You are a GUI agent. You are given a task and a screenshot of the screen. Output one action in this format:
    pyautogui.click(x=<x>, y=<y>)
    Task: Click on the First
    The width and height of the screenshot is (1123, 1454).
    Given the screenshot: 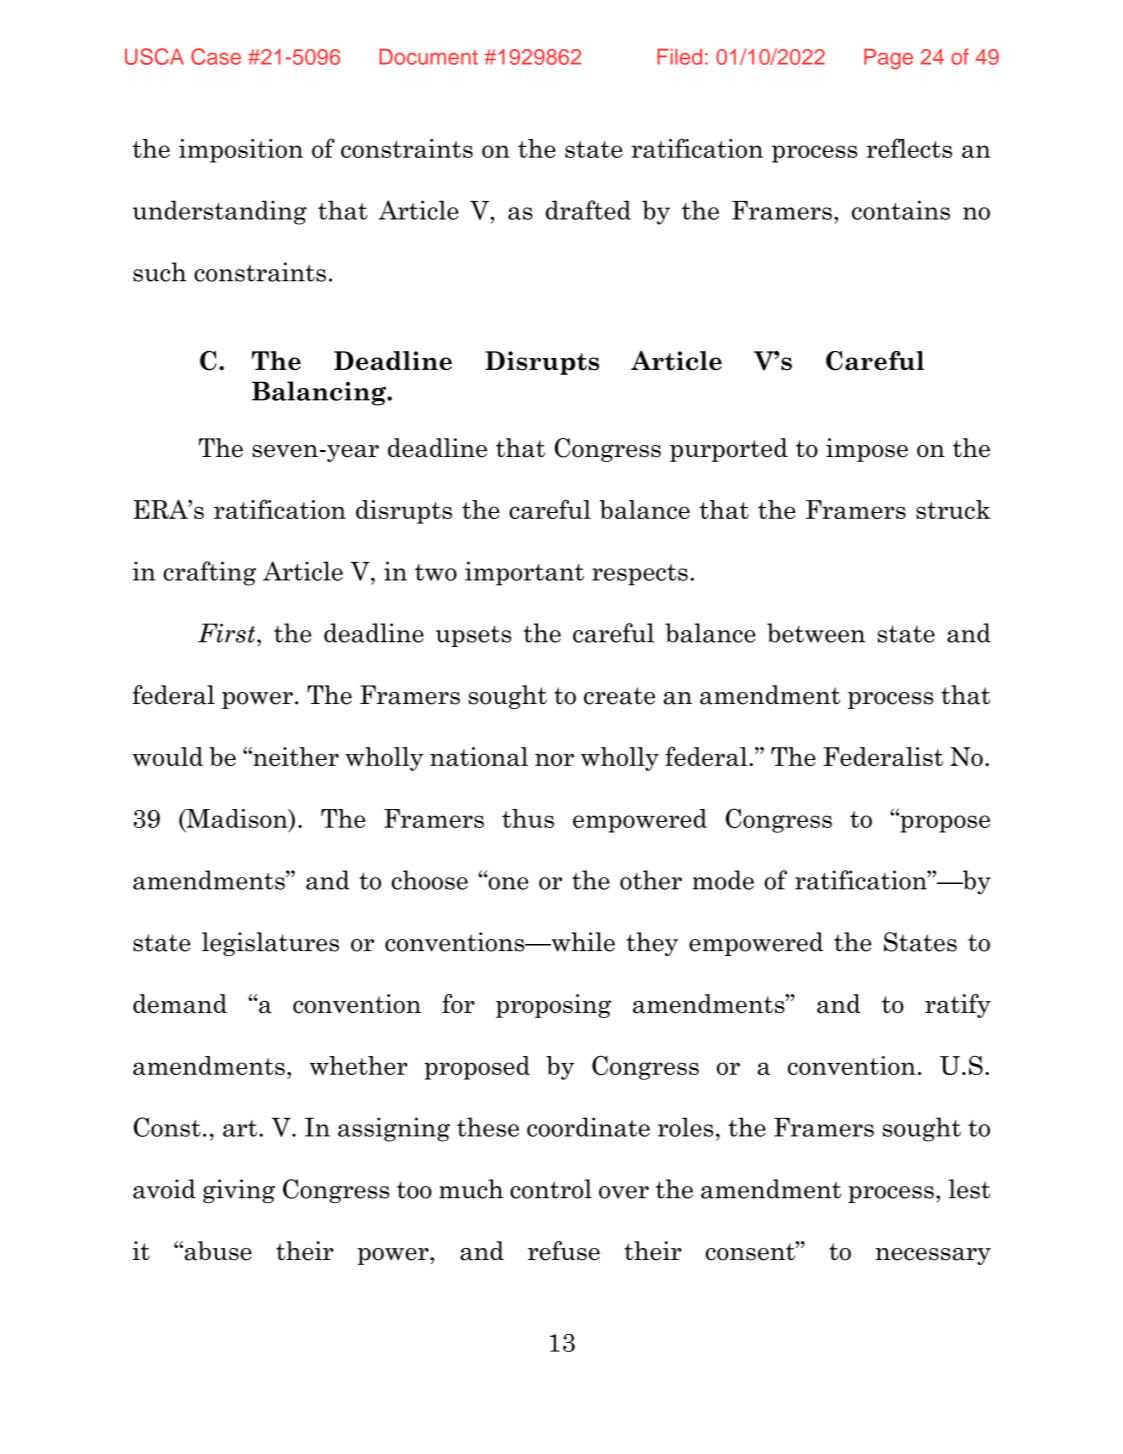 What is the action you would take?
    pyautogui.click(x=228, y=633)
